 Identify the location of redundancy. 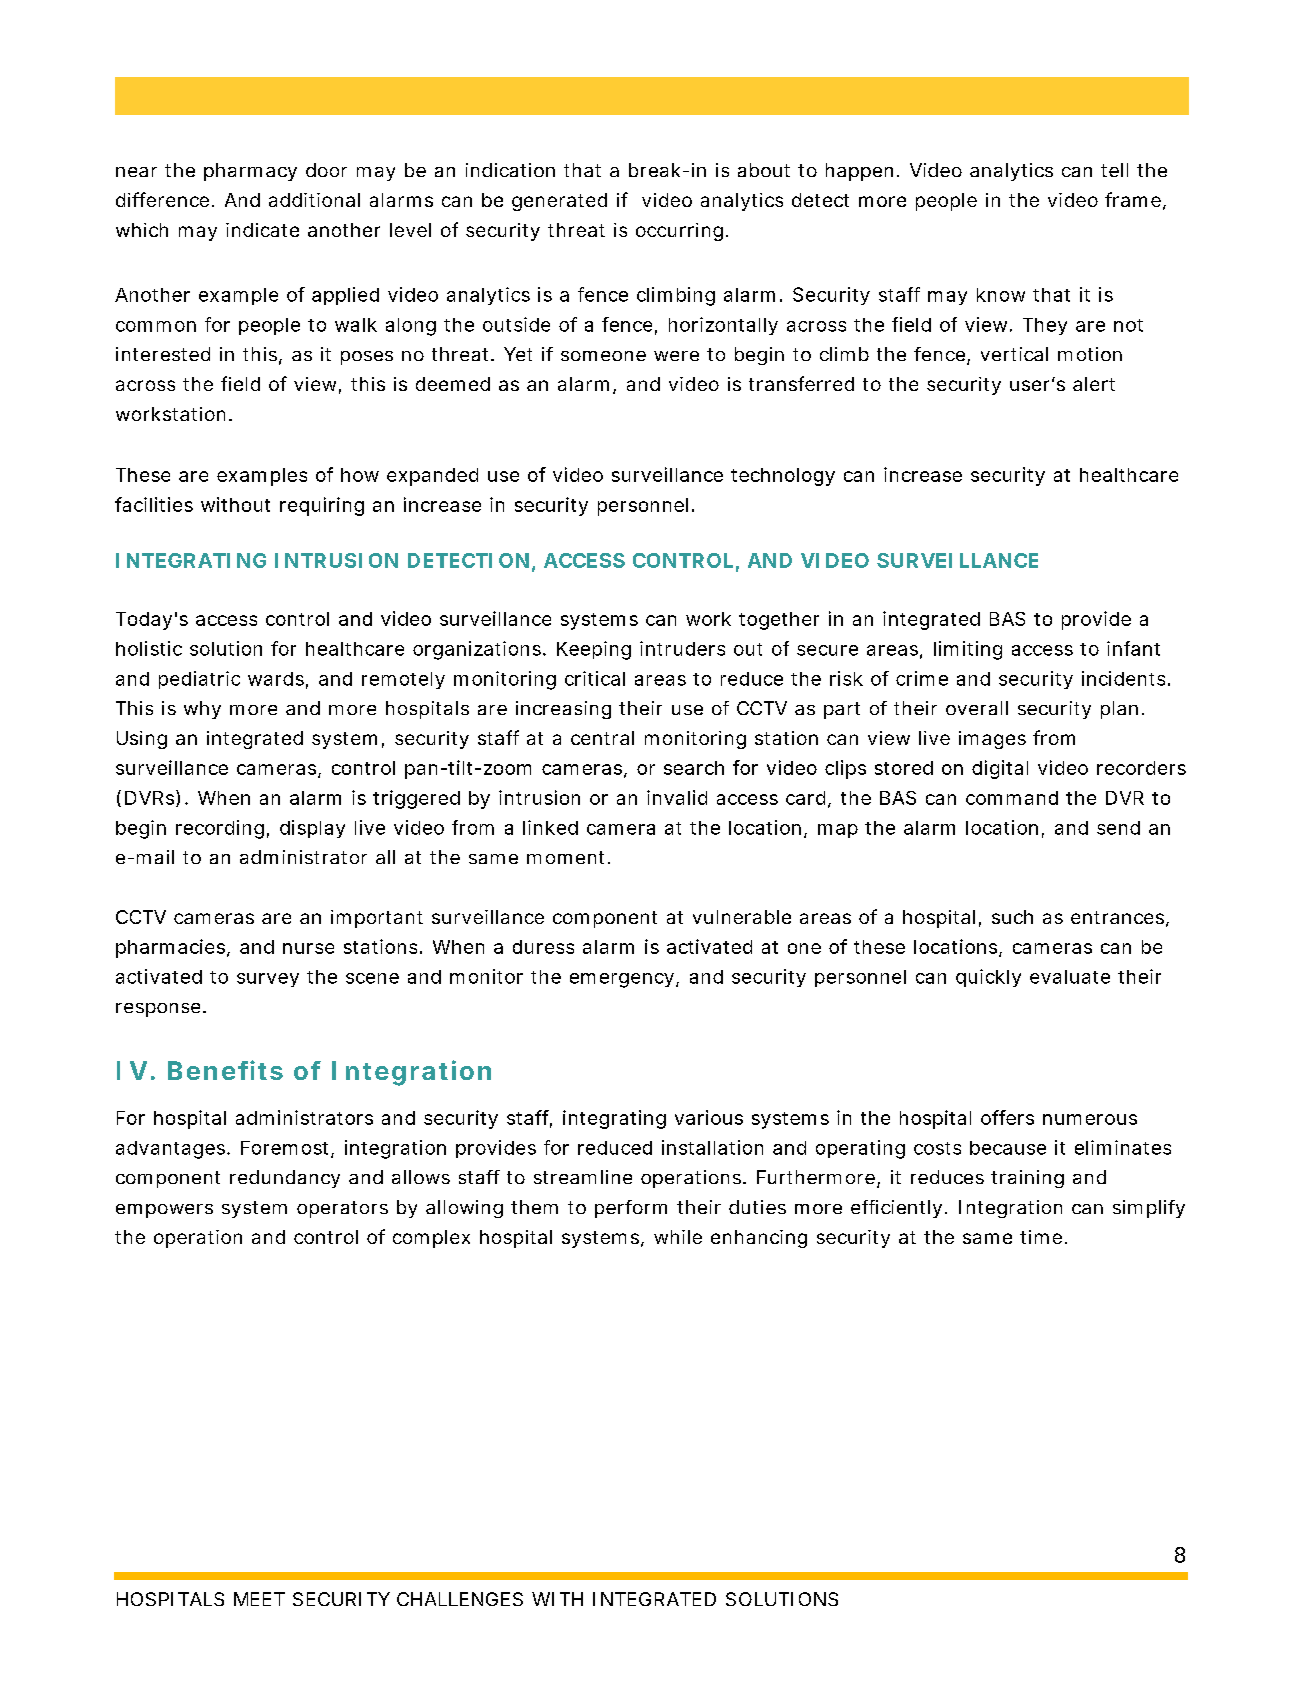
(285, 1179).
